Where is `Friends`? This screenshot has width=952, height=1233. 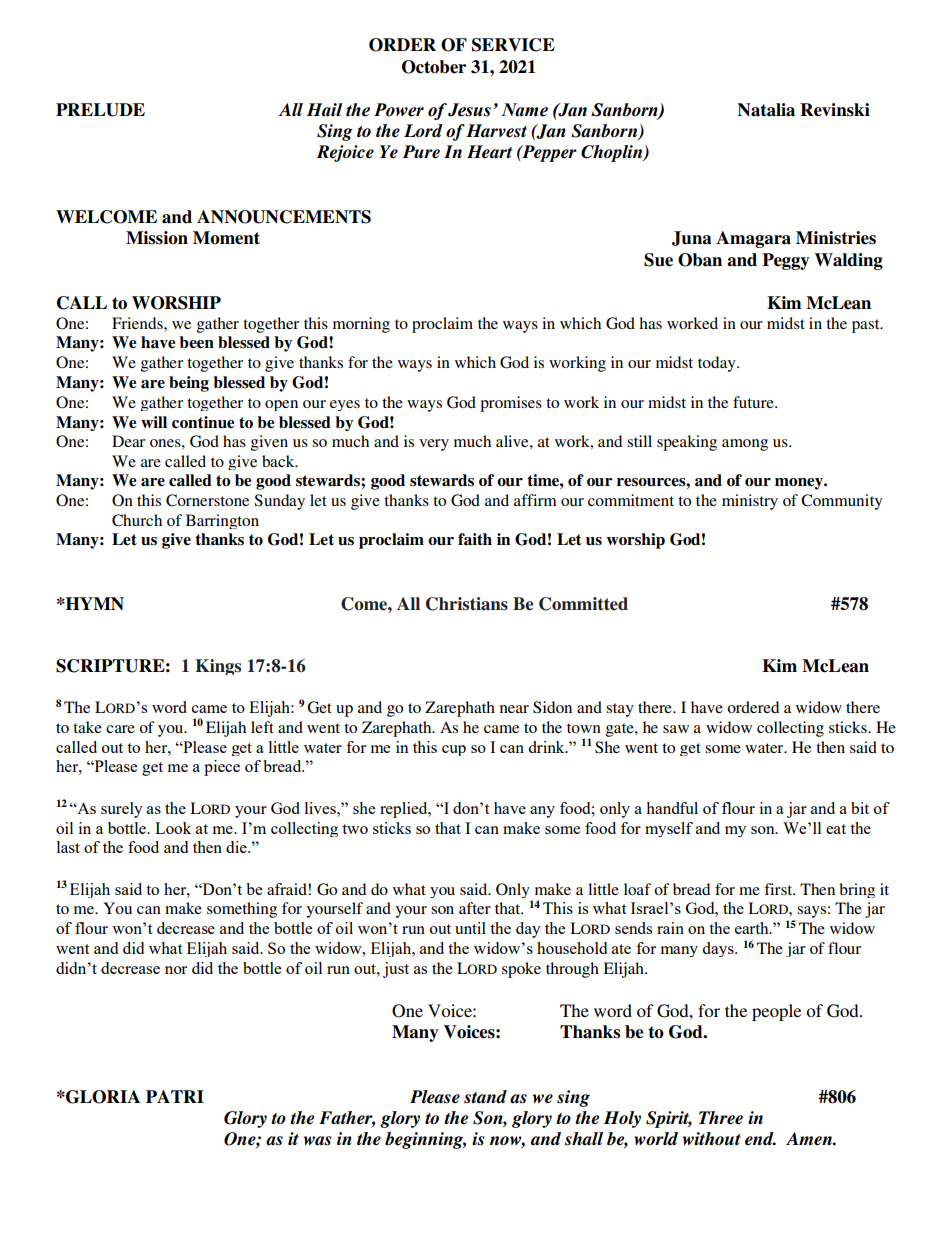
Friends is located at coordinates (138, 323).
